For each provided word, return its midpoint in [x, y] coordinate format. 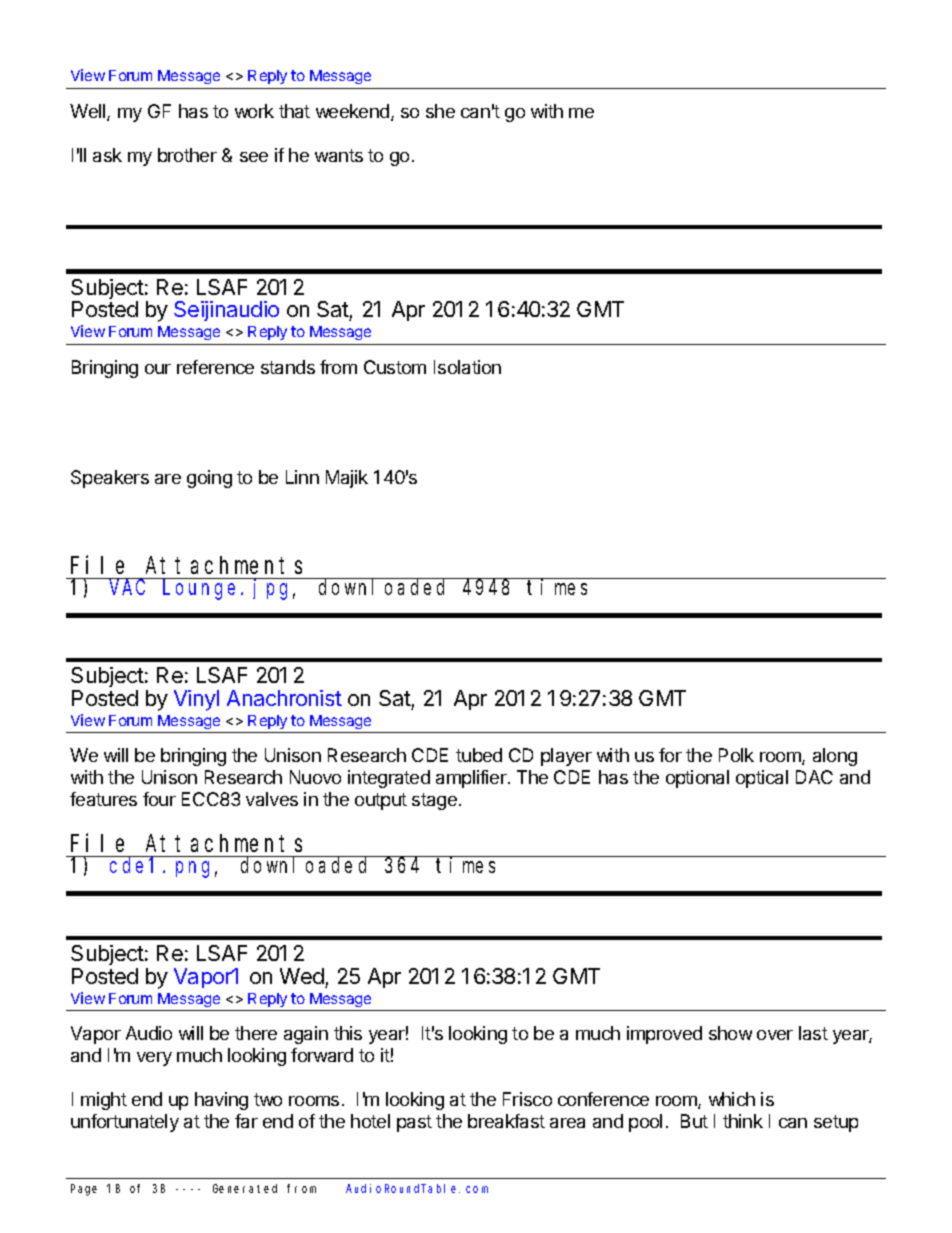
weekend [352, 111]
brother [187, 155]
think [743, 1121]
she [440, 111]
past [414, 1123]
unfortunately [125, 1123]
